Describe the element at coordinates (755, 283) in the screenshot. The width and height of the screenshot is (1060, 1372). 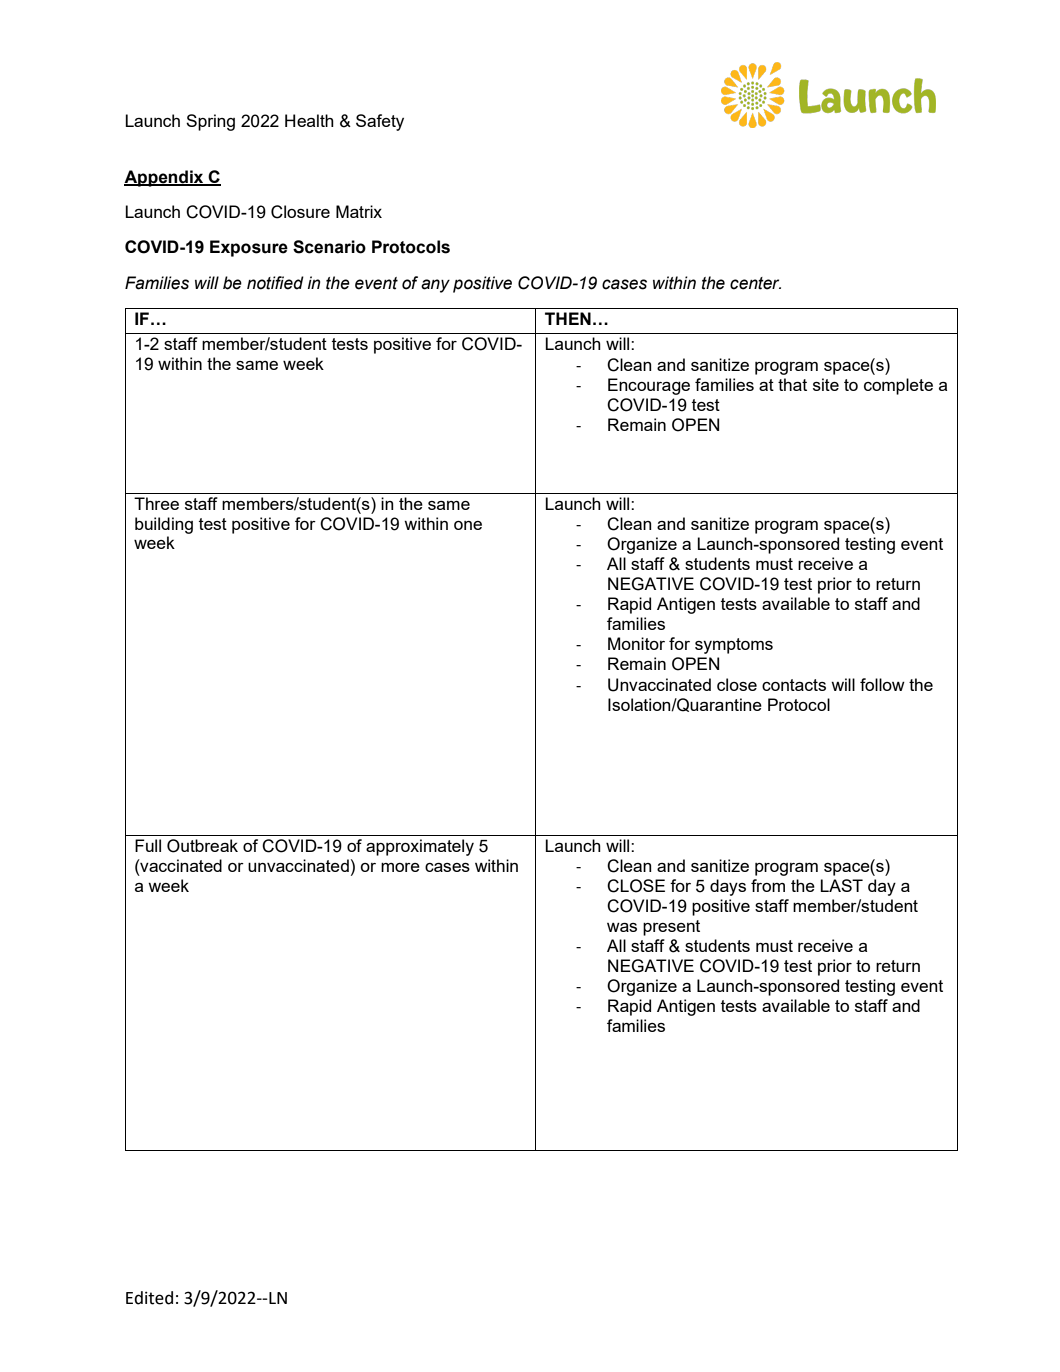
I see `center` at that location.
